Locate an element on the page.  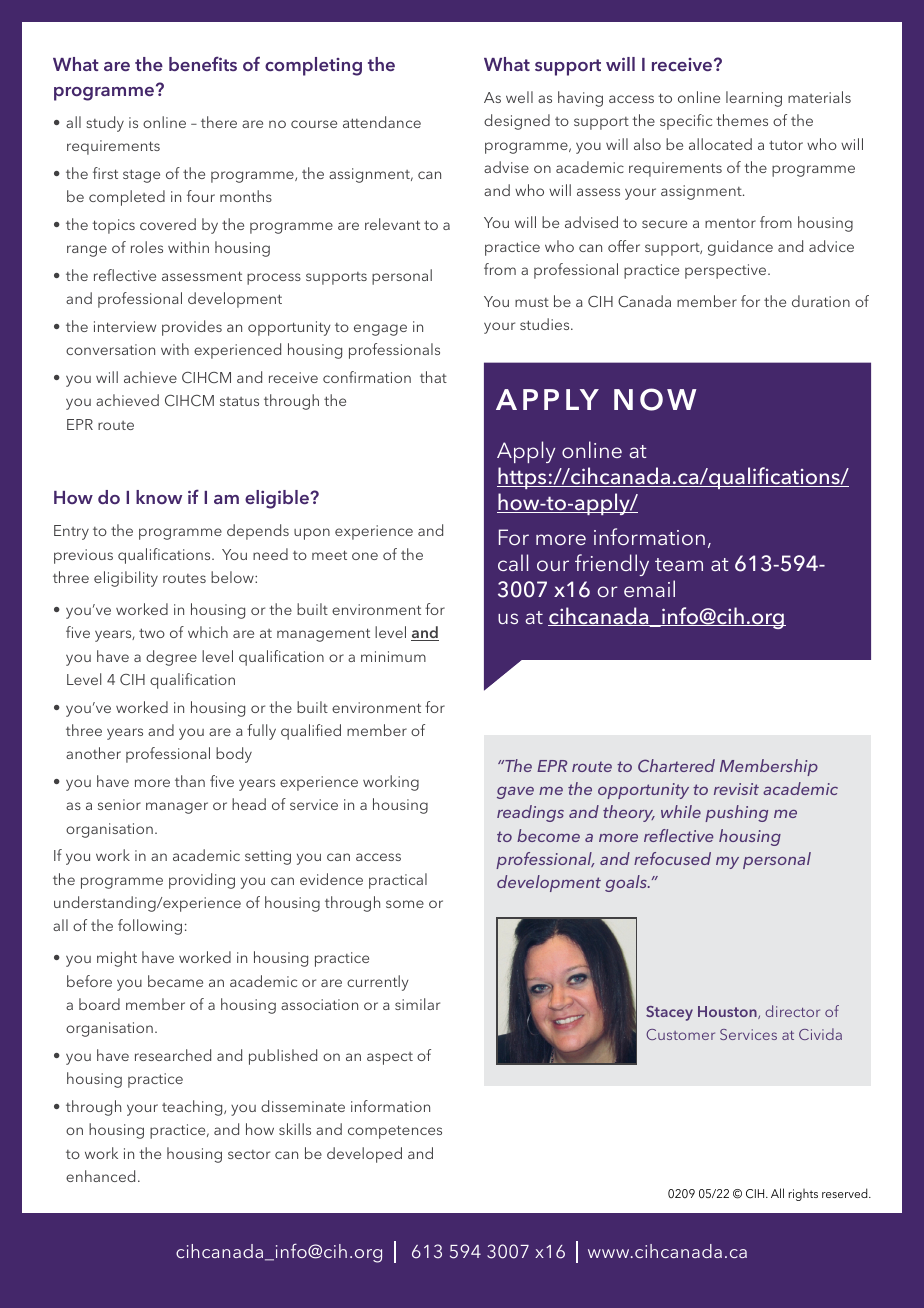
that is located at coordinates (433, 377).
